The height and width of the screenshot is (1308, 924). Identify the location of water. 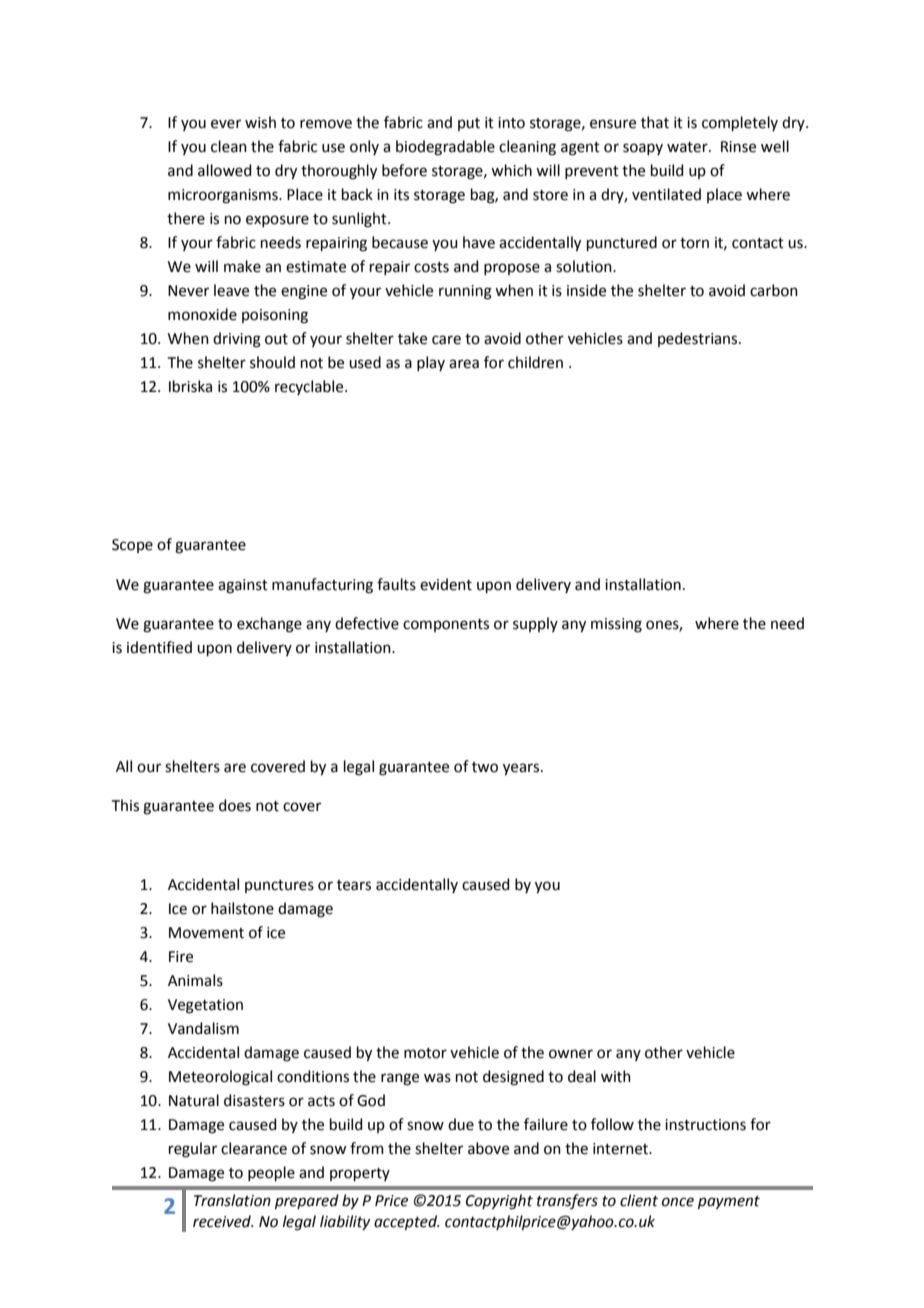
(688, 147).
